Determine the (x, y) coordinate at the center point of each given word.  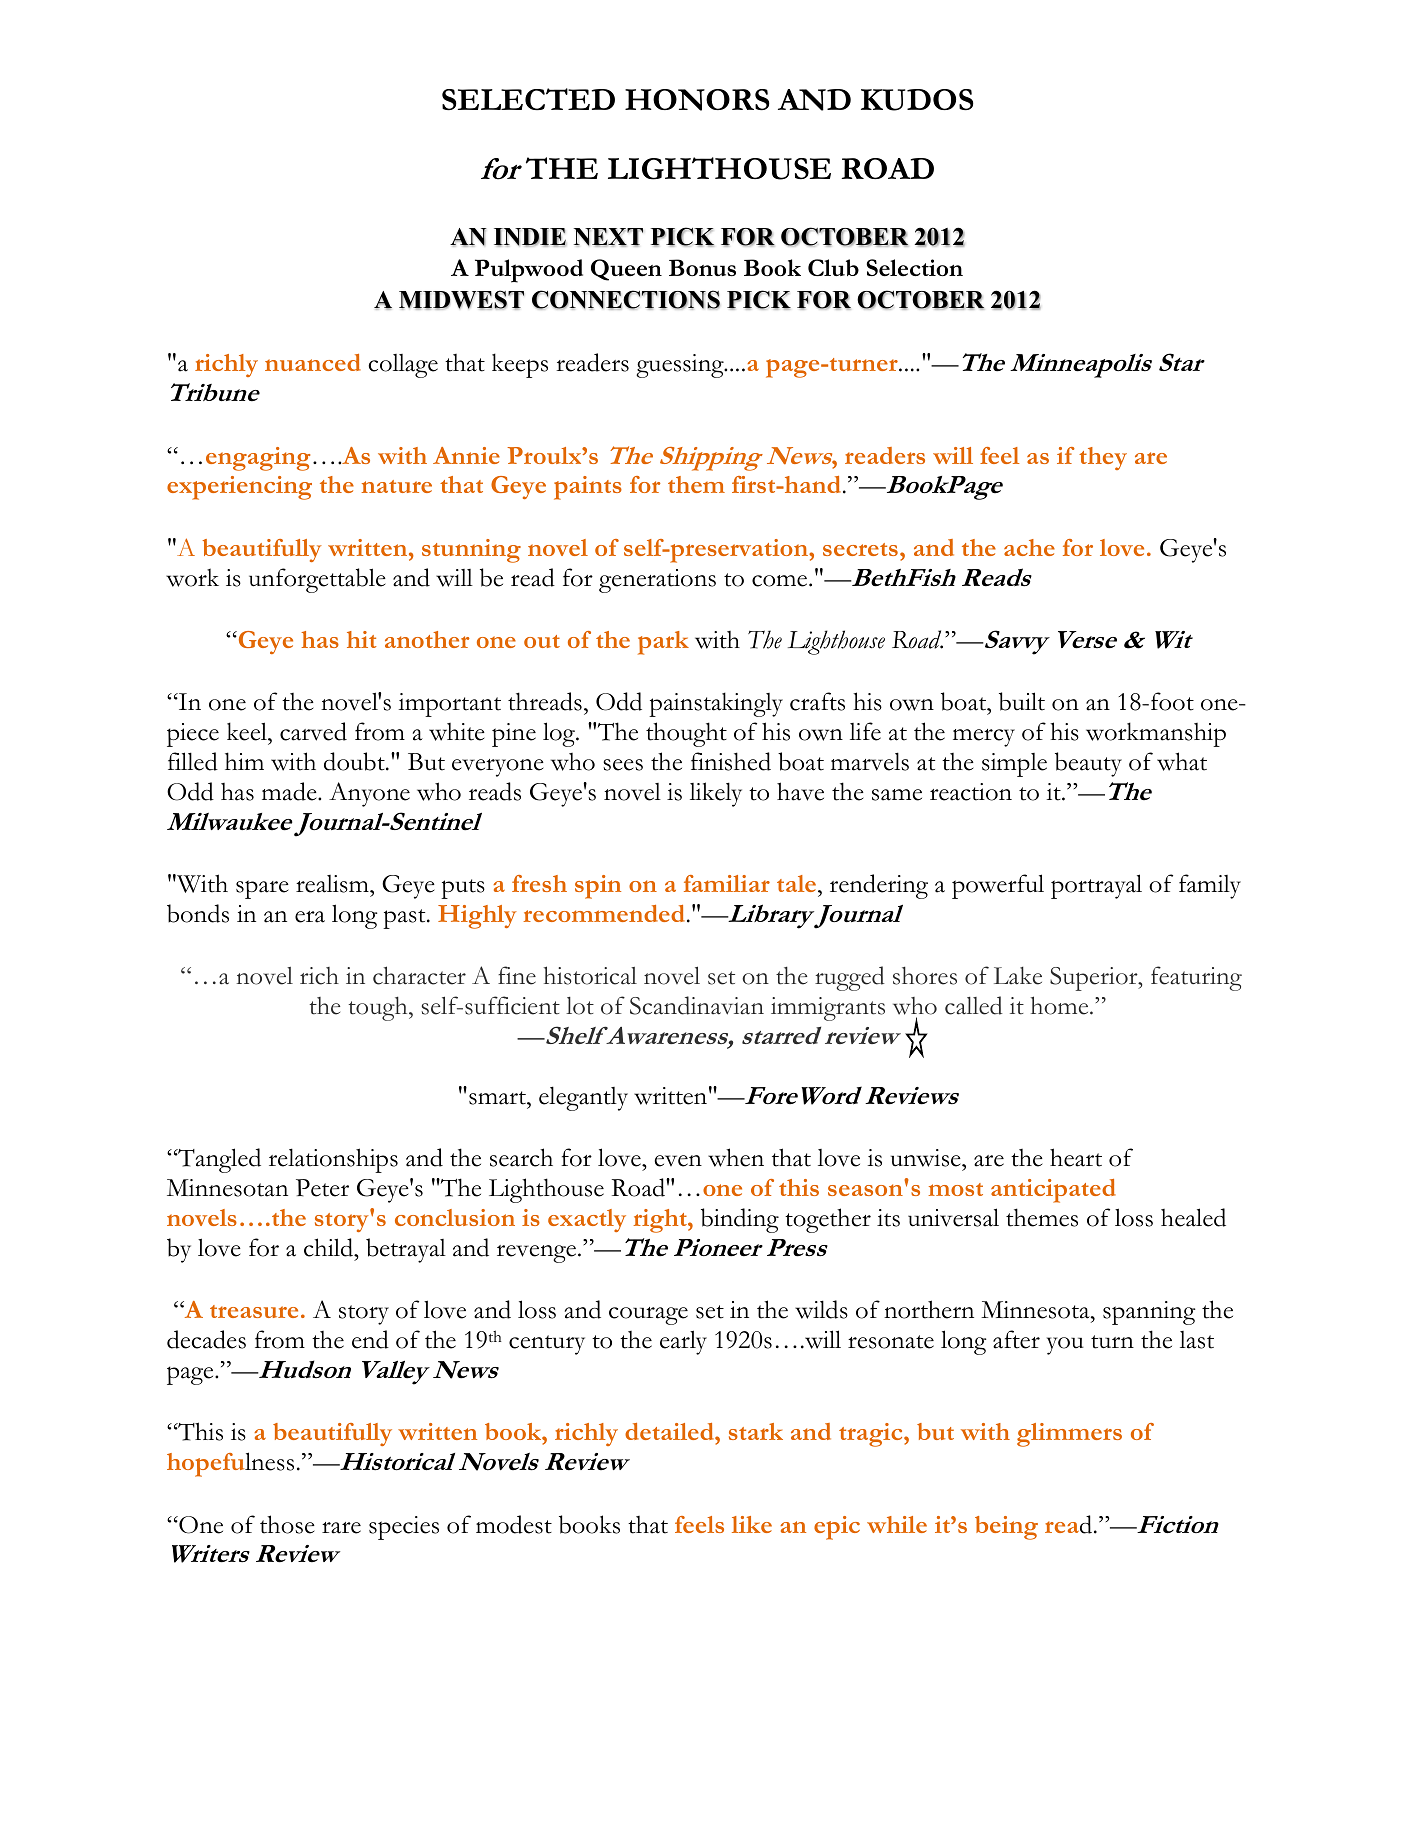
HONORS (697, 100)
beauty (1088, 764)
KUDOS (917, 100)
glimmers (1069, 1435)
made (290, 791)
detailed (670, 1433)
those (287, 1524)
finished (731, 761)
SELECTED (528, 99)
